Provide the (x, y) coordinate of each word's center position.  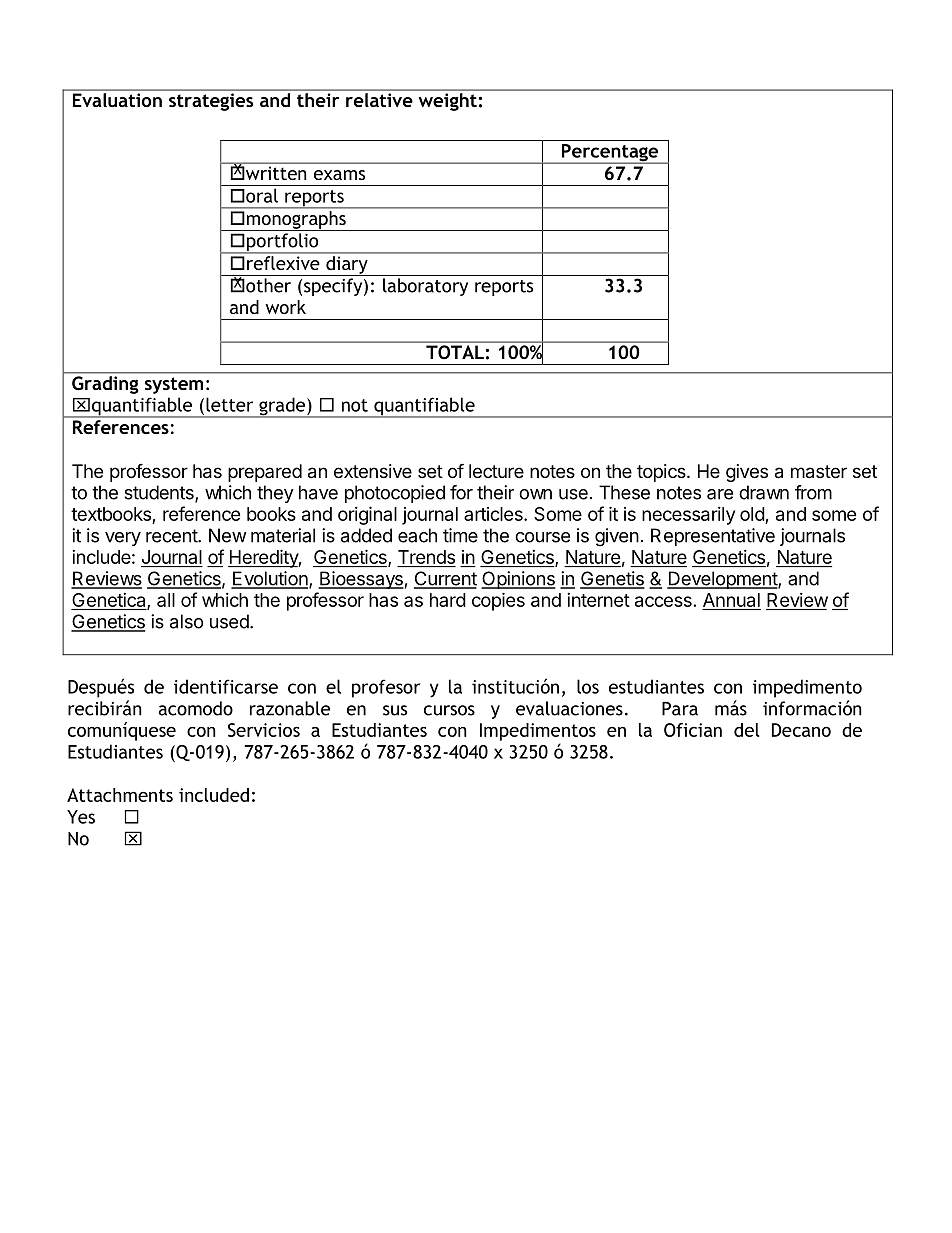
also (186, 621)
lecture (496, 471)
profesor (386, 688)
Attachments (120, 795)
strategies (211, 102)
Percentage (610, 154)
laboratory (425, 287)
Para (680, 709)
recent (172, 536)
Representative (713, 537)
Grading (105, 383)
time (460, 535)
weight (448, 102)
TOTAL (455, 352)
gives (747, 473)
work (286, 307)
